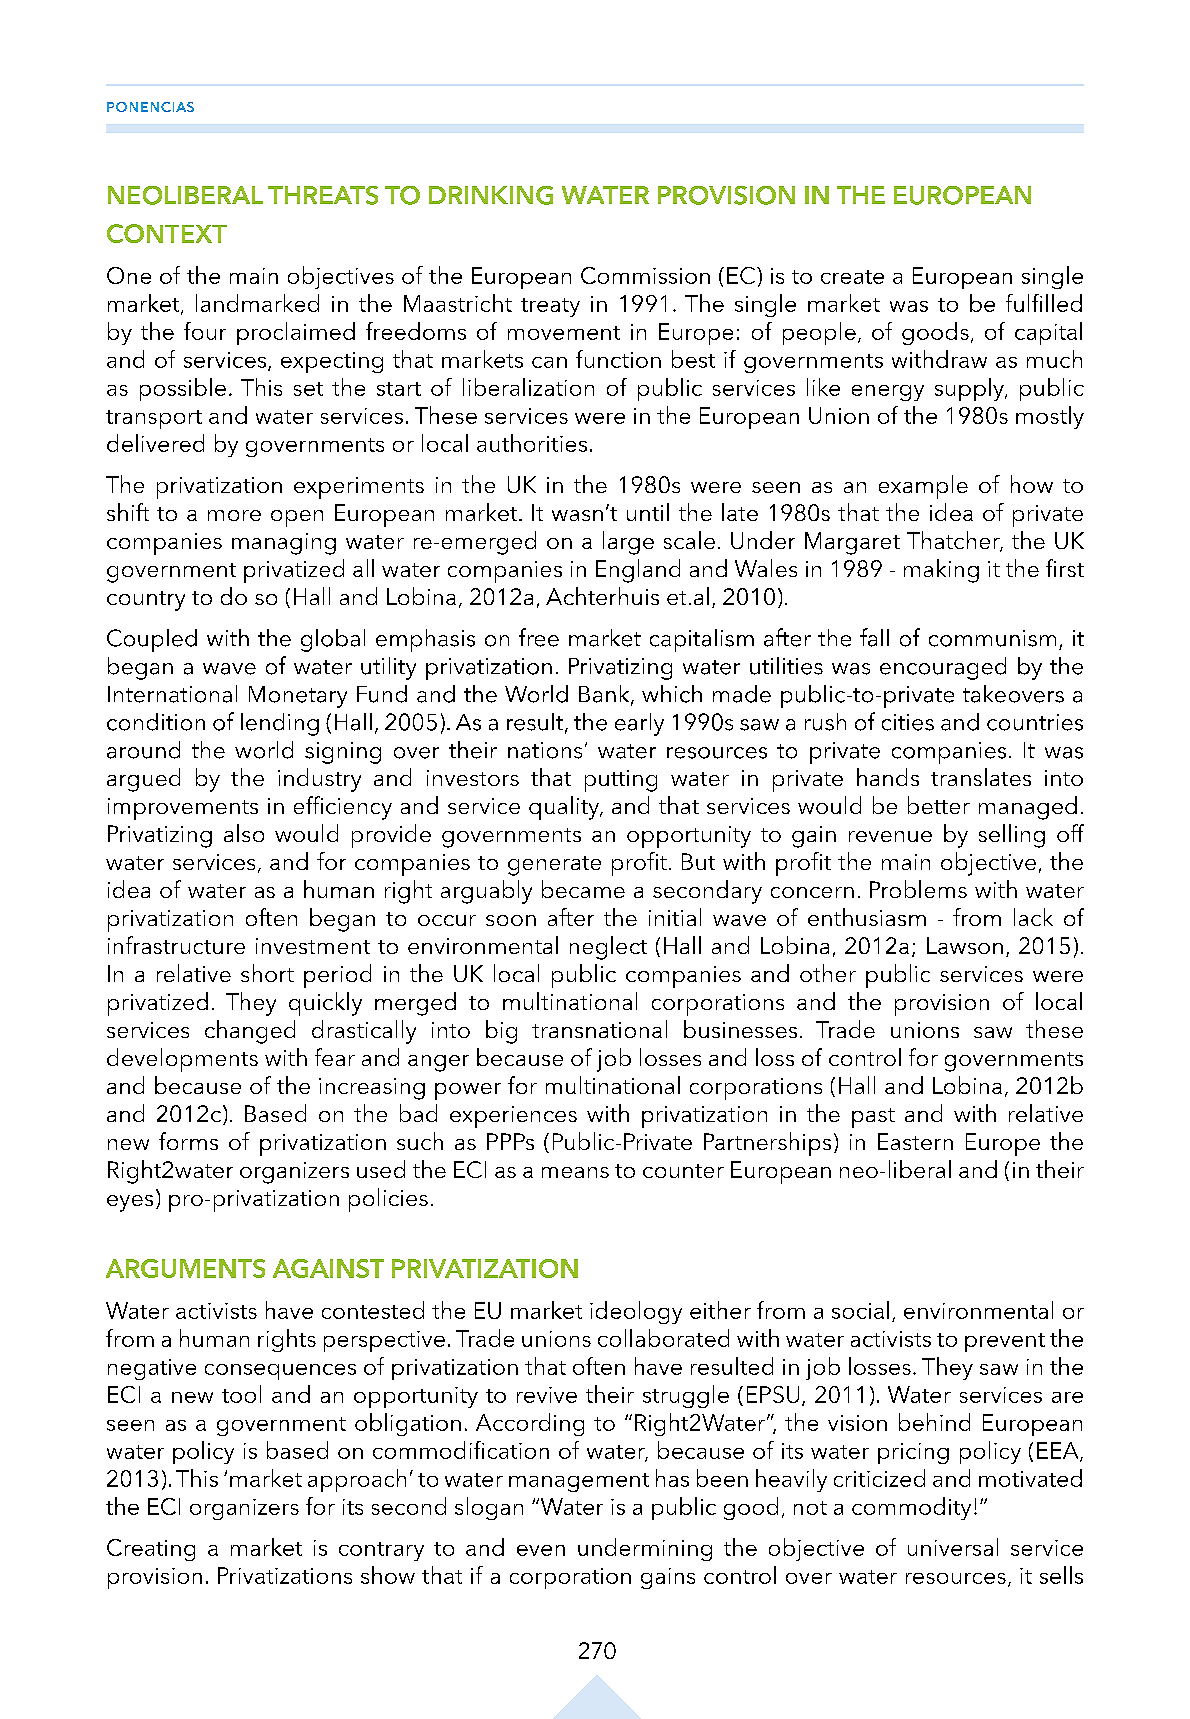 The image size is (1190, 1719). Describe the element at coordinates (915, 1141) in the image. I see `Eastern` at that location.
